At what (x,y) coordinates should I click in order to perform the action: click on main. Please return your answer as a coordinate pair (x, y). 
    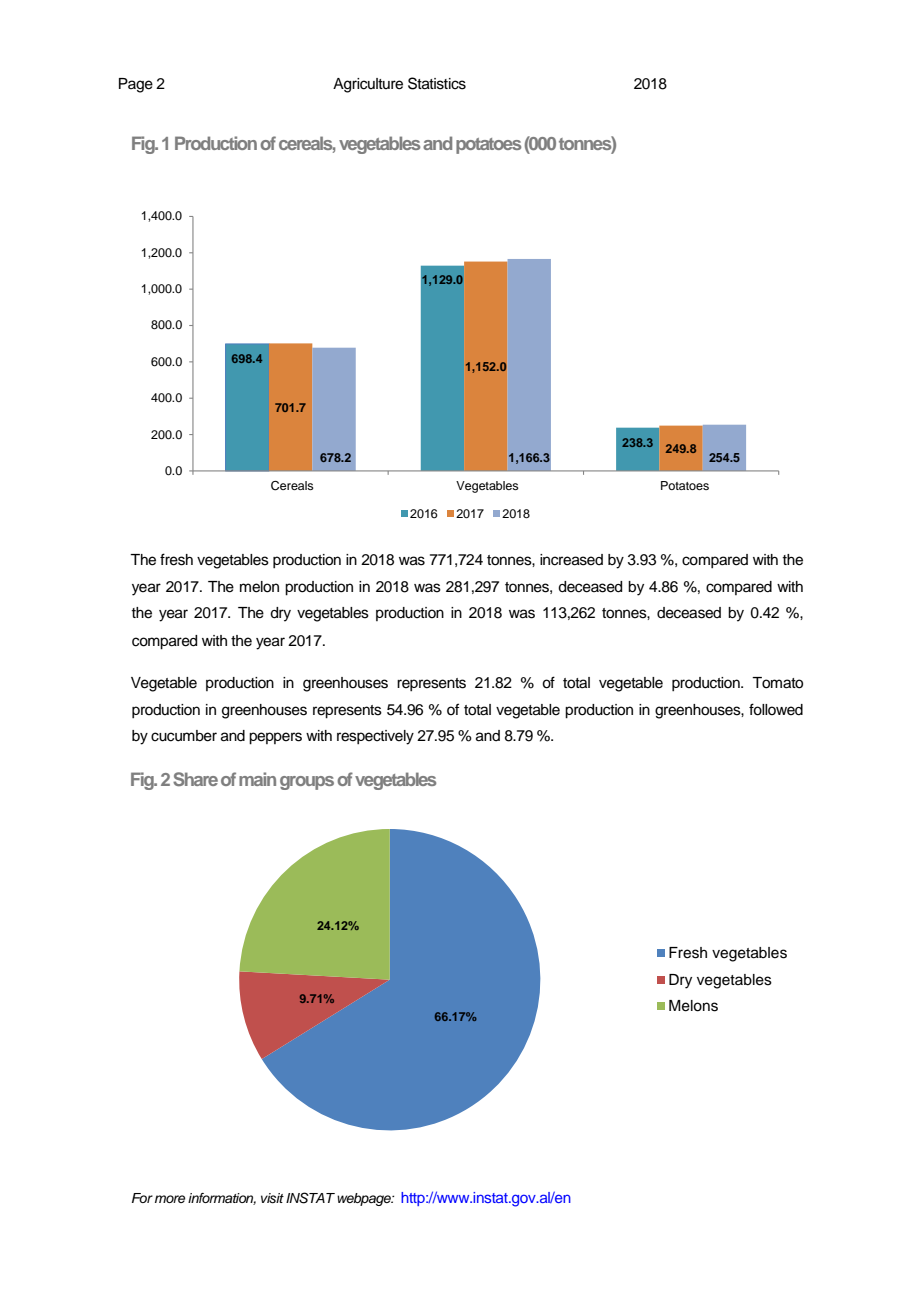
    Looking at the image, I should click on (257, 779).
